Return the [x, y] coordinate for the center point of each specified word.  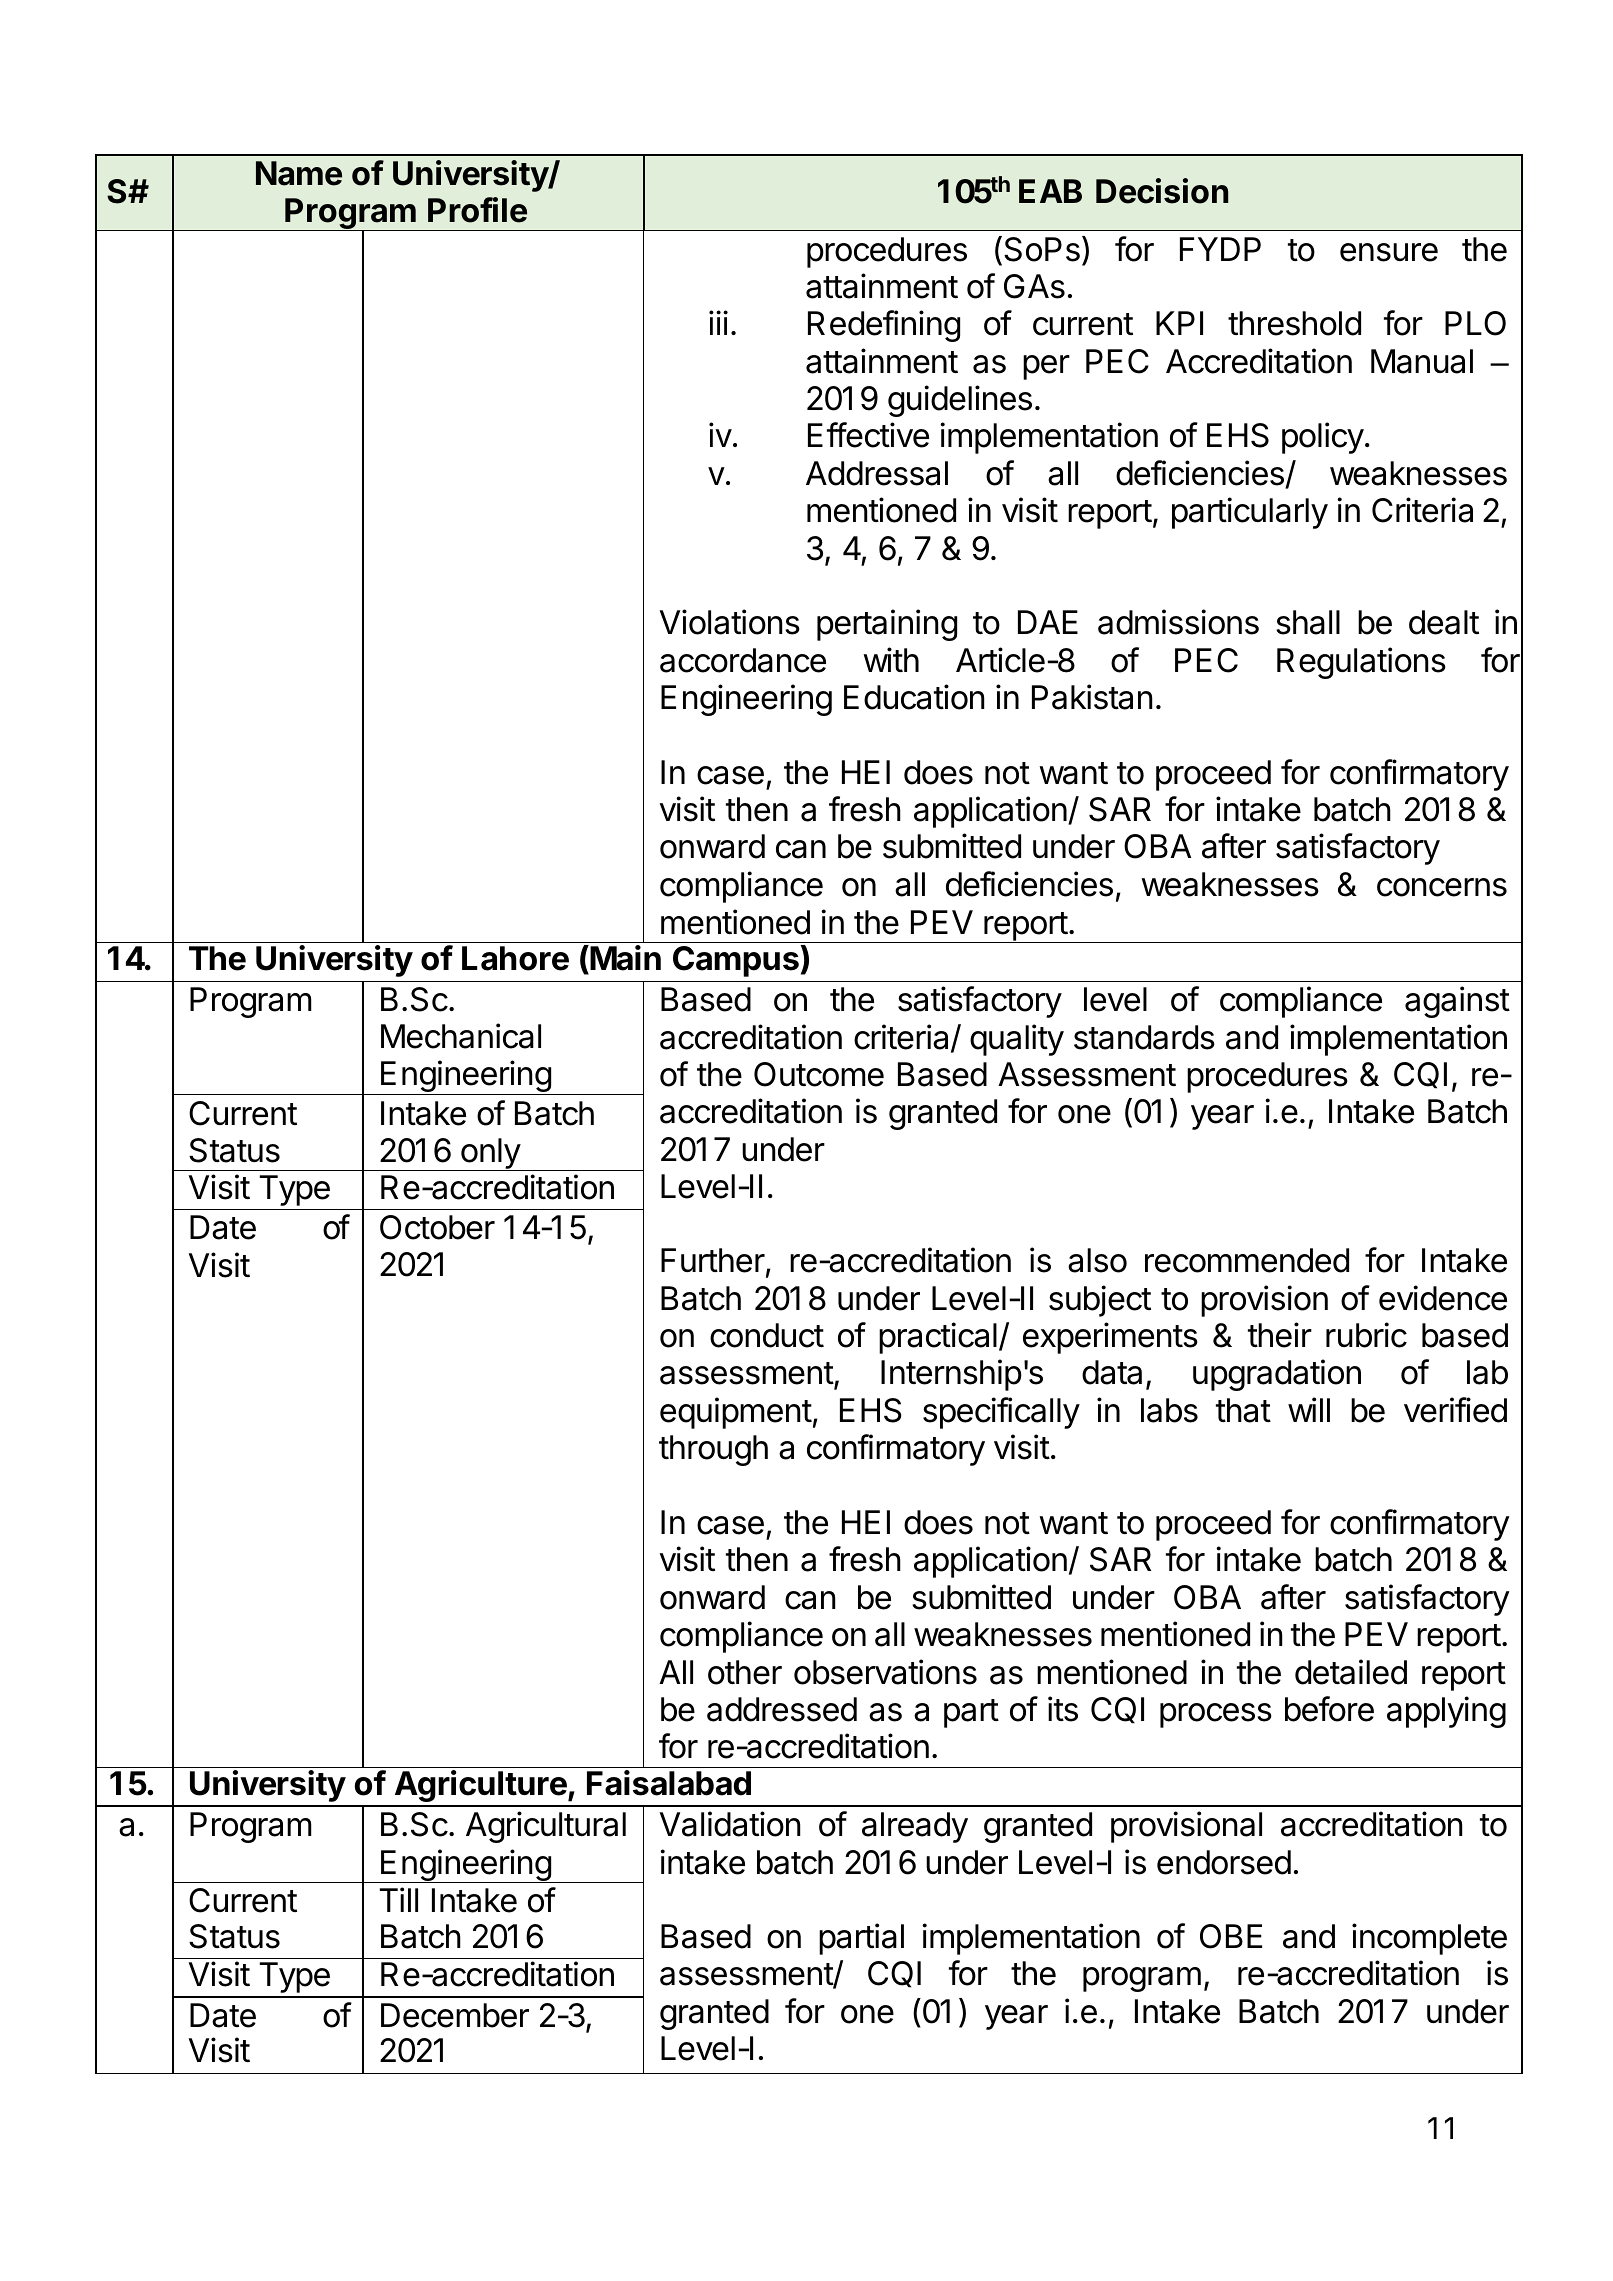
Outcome [819, 1074]
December [455, 2015]
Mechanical [461, 1036]
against [1457, 1002]
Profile [477, 210]
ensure [1389, 252]
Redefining [884, 326]
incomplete [1429, 1939]
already [915, 1827]
